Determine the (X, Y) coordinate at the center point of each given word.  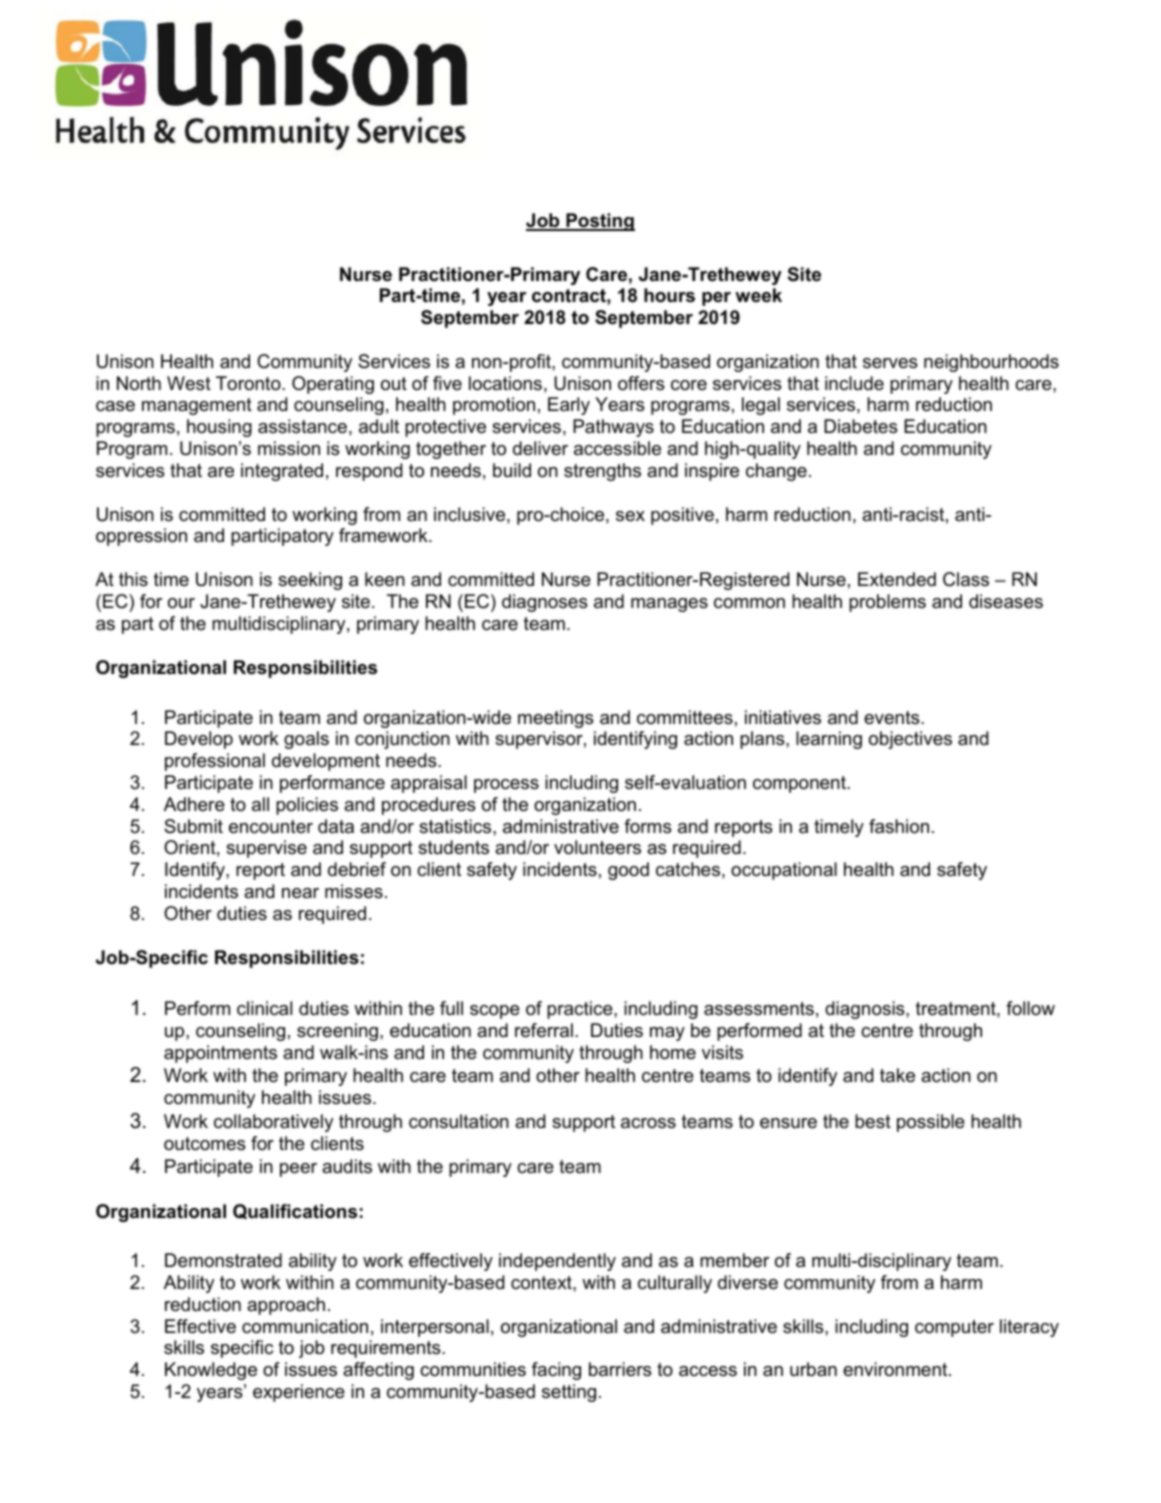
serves (890, 363)
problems (887, 603)
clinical (264, 1008)
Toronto (249, 383)
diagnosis (866, 1010)
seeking (310, 581)
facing (556, 1371)
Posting (599, 222)
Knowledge (211, 1371)
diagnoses (545, 603)
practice (581, 1010)
